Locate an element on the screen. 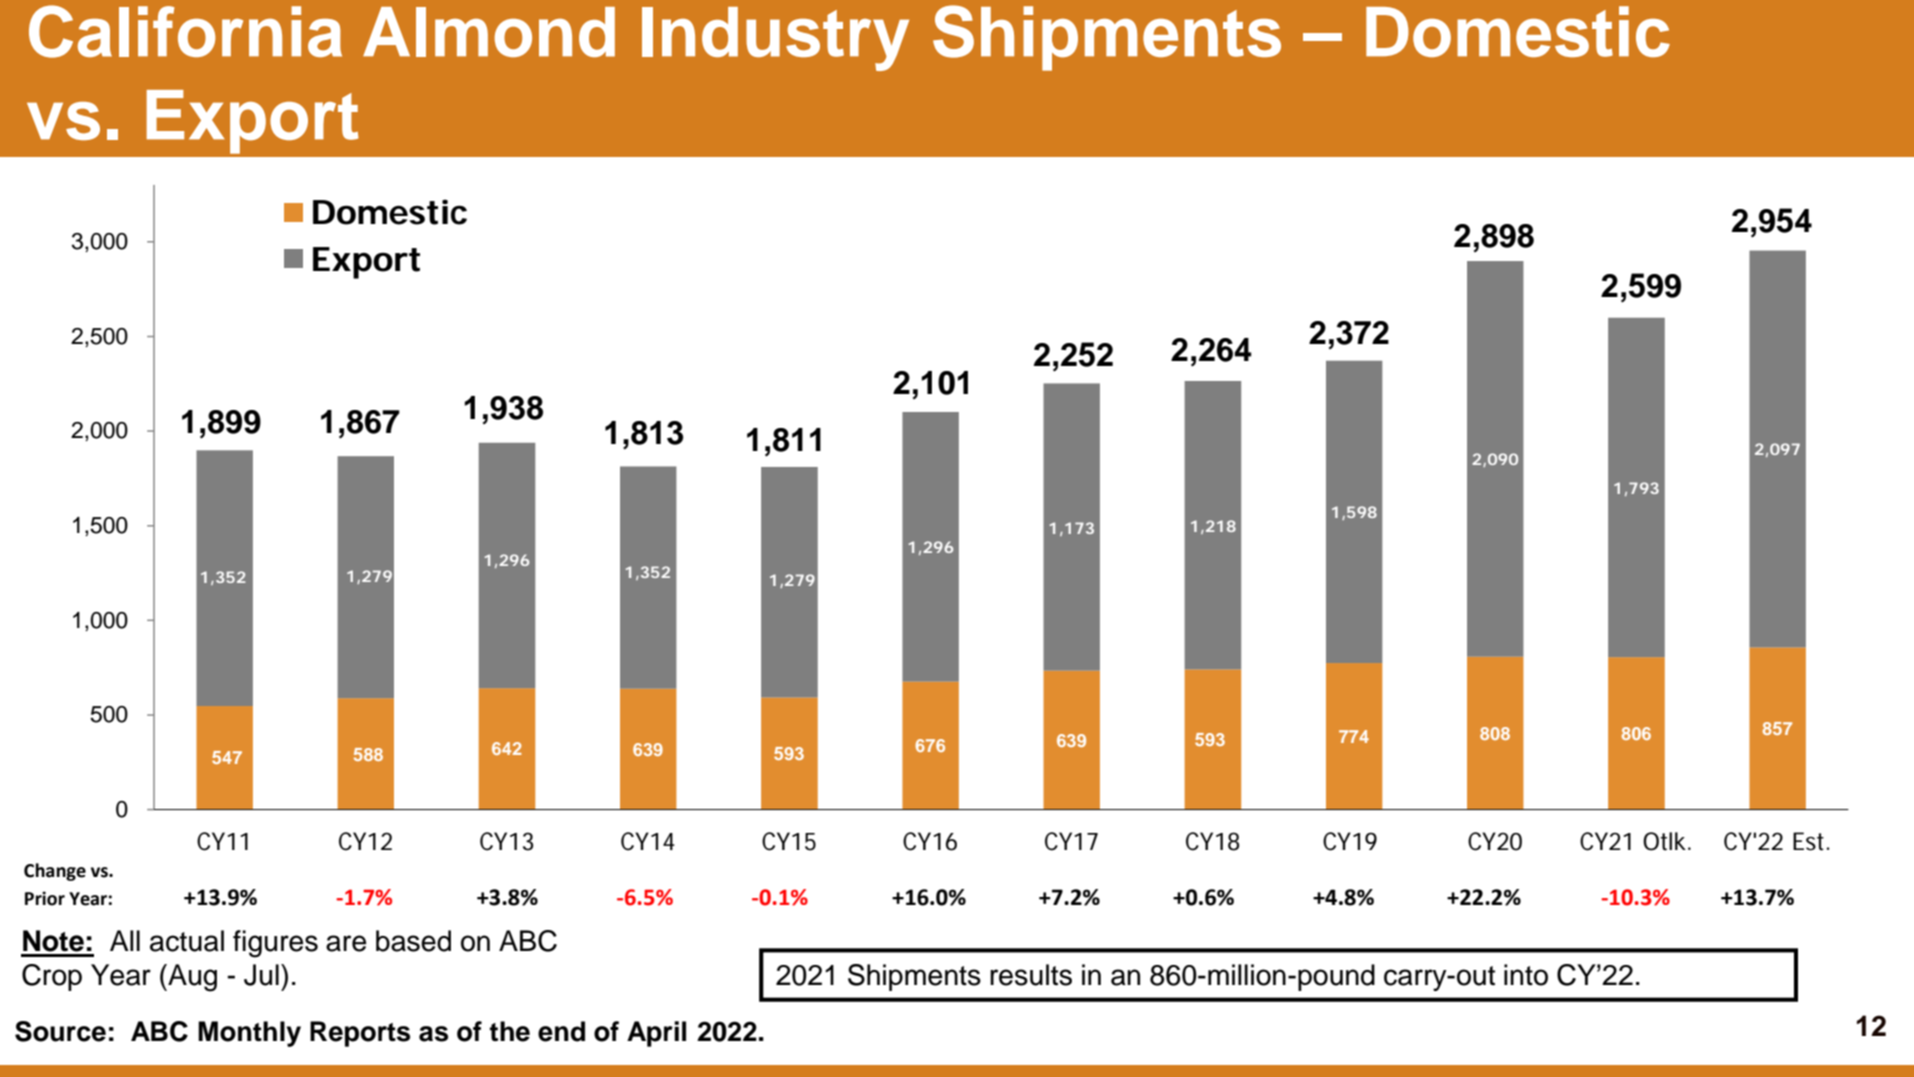 The height and width of the screenshot is (1077, 1914). into is located at coordinates (1526, 975).
